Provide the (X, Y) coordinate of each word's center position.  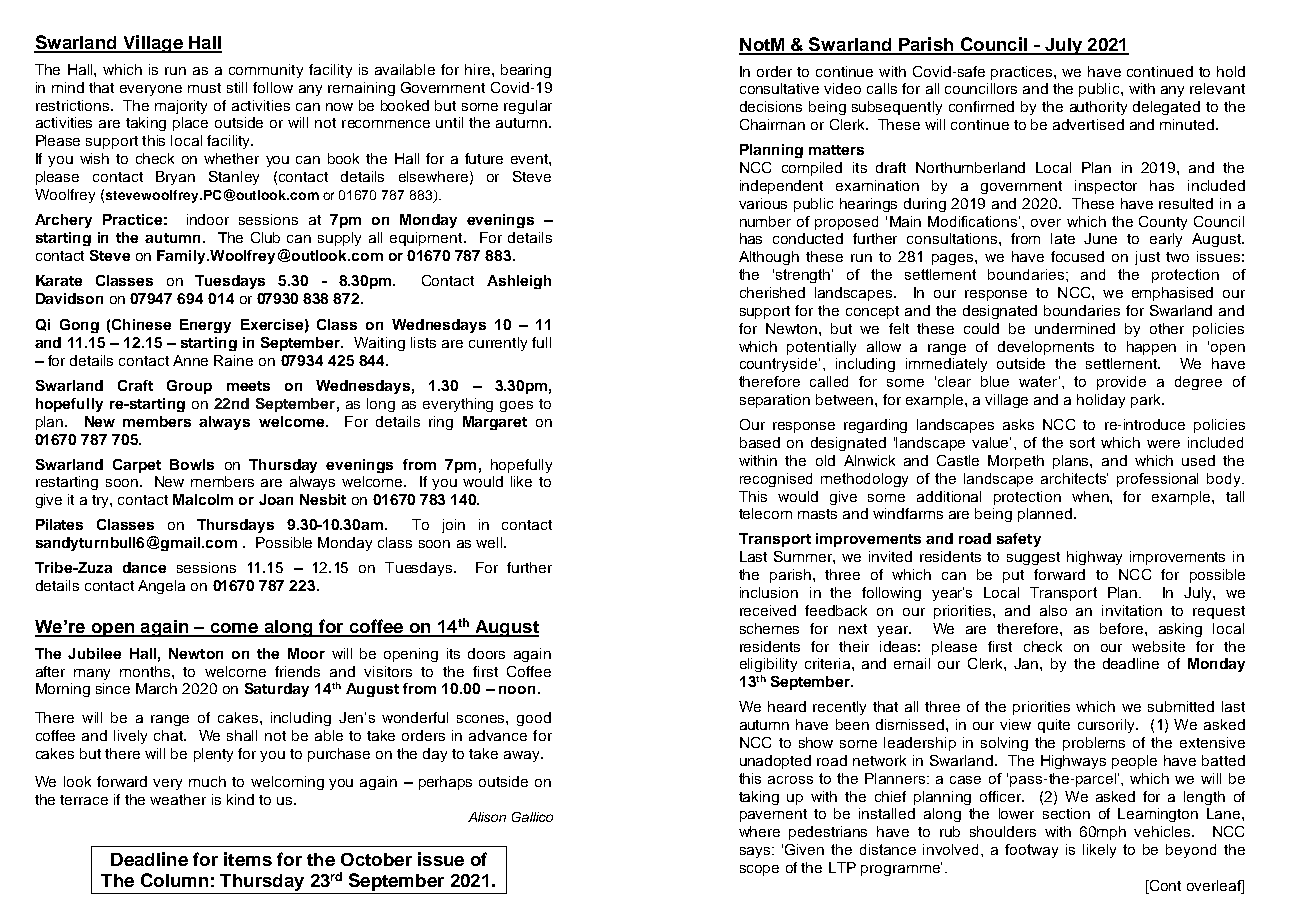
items (248, 859)
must (204, 88)
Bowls (192, 464)
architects (1074, 478)
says (756, 852)
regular (528, 107)
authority (1098, 108)
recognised (776, 480)
